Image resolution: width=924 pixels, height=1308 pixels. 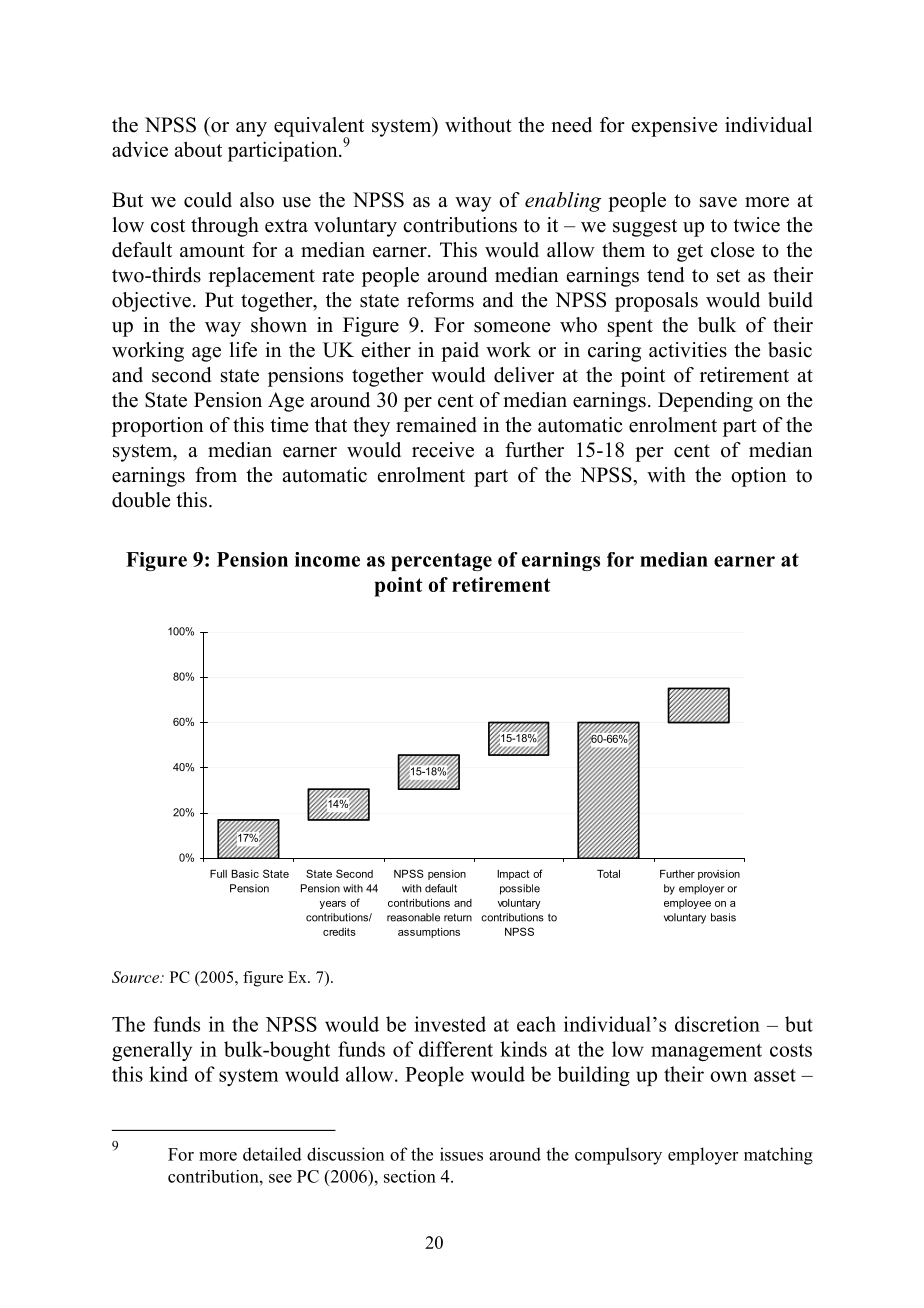 What do you see at coordinates (198, 149) in the document?
I see `about` at bounding box center [198, 149].
